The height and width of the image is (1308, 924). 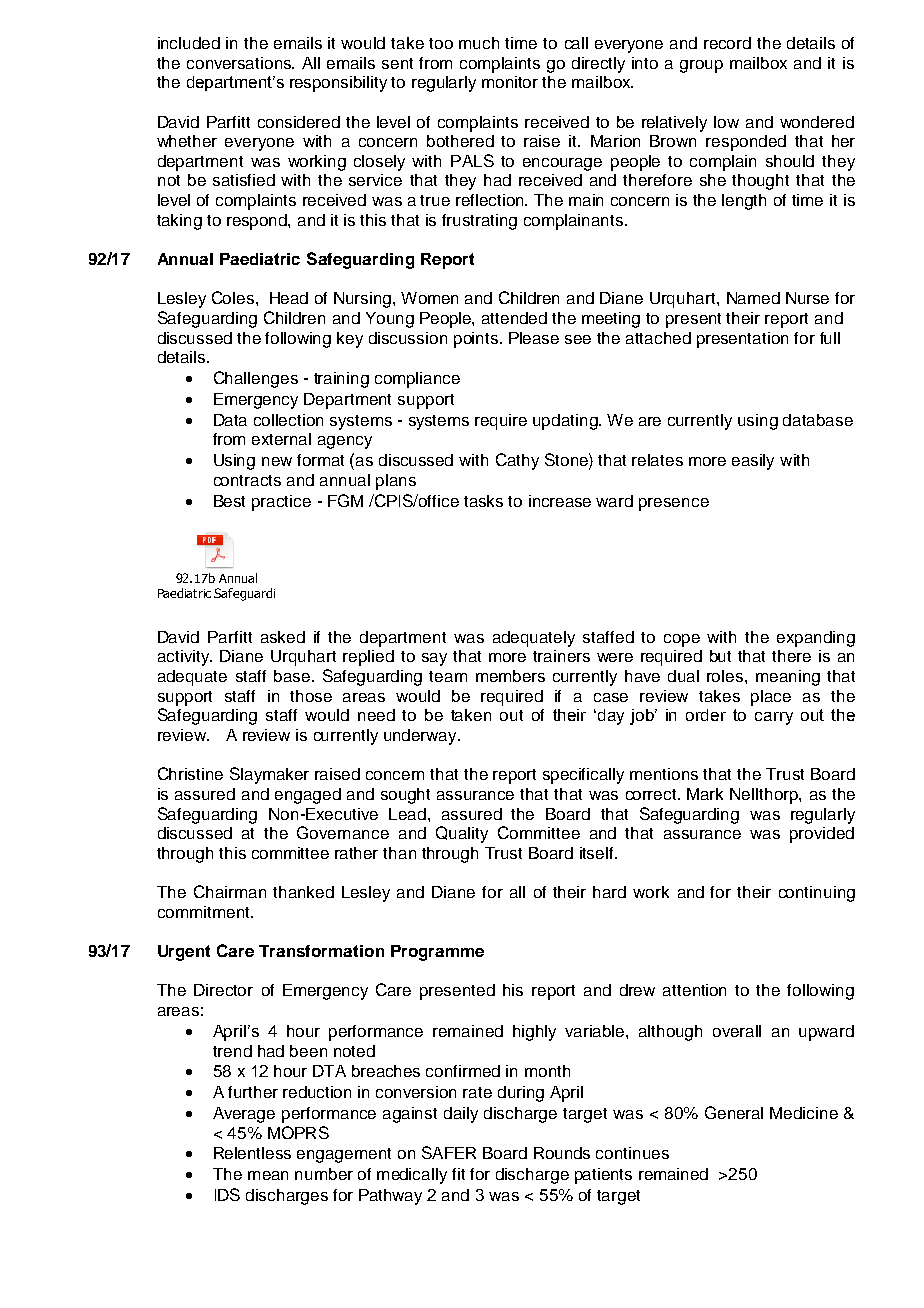 What do you see at coordinates (449, 1152) in the image?
I see `SAFER` at bounding box center [449, 1152].
